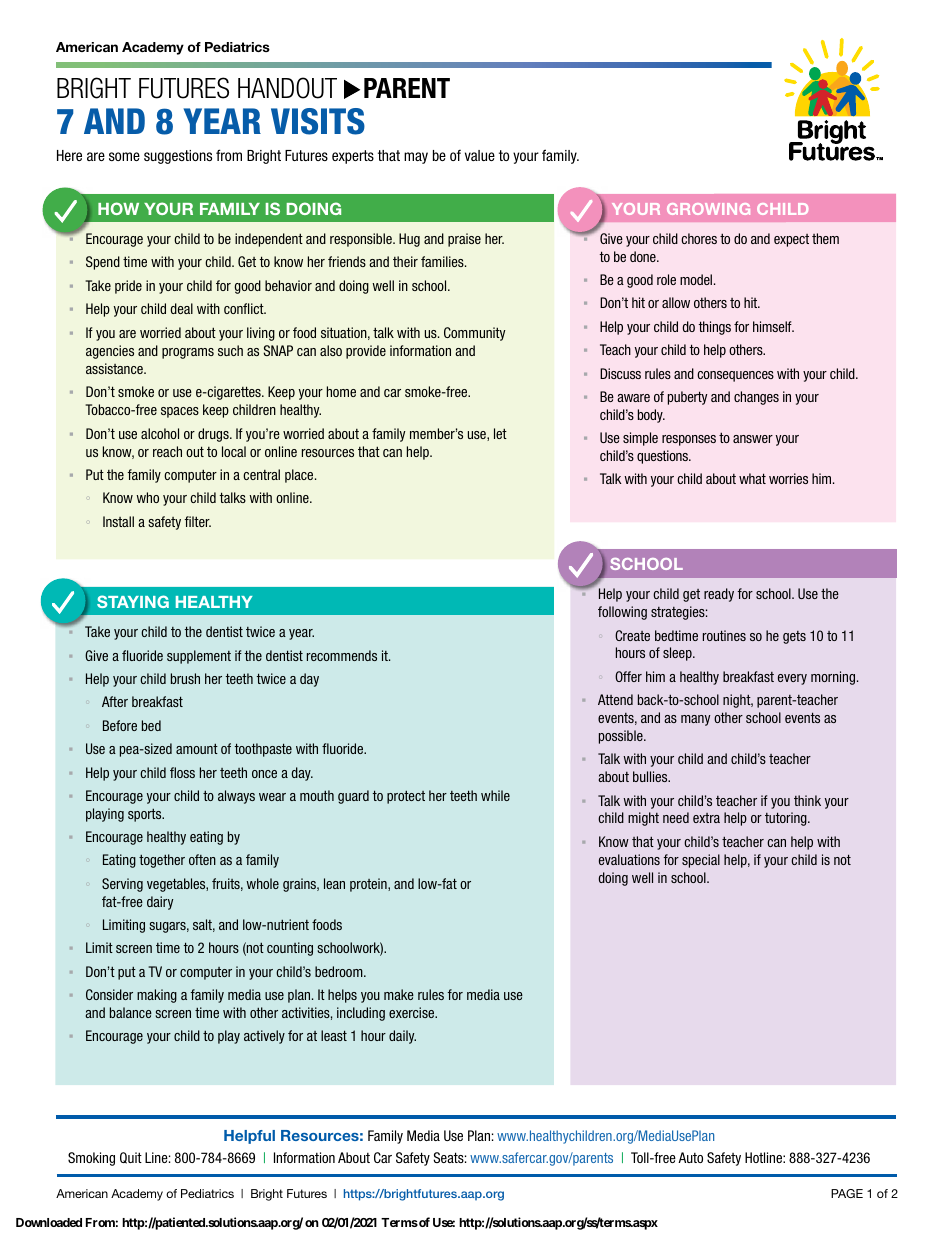  What do you see at coordinates (131, 1158) in the screenshot?
I see `Quit` at bounding box center [131, 1158].
